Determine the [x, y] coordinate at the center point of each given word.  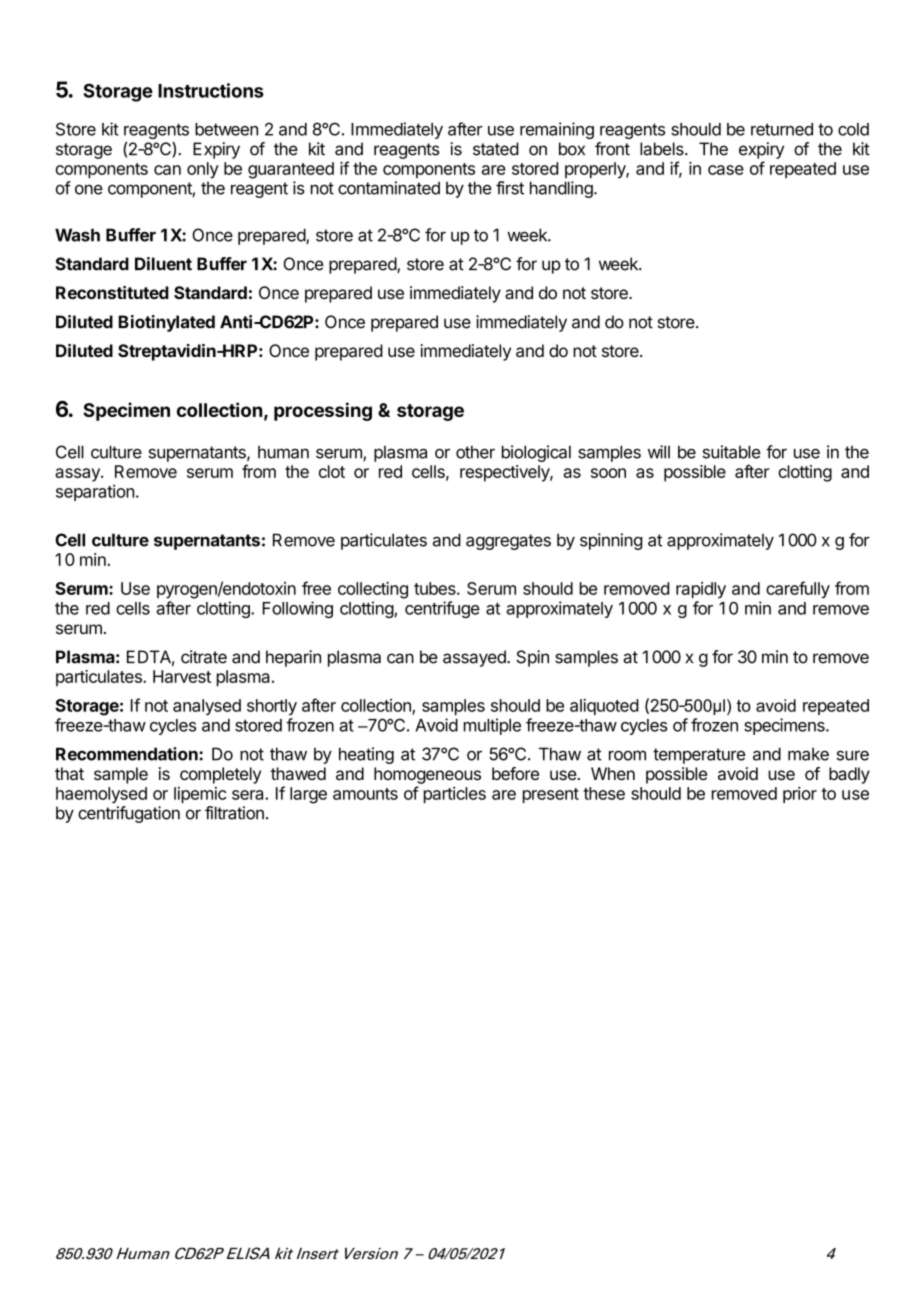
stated [496, 149]
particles [455, 795]
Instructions [211, 90]
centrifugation [129, 814]
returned [782, 129]
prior [800, 795]
